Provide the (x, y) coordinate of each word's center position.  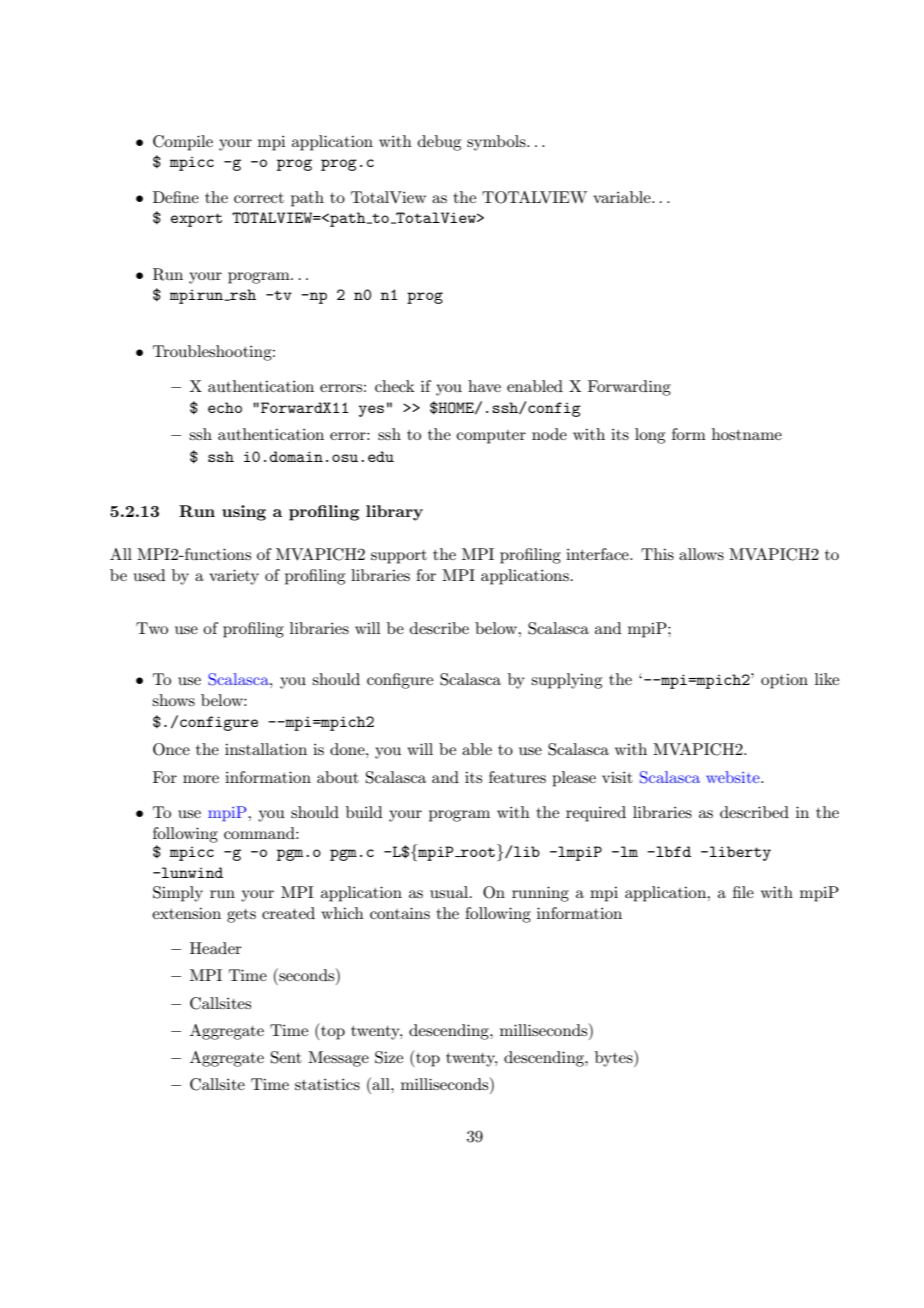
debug (439, 143)
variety (234, 577)
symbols (497, 143)
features (517, 777)
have (484, 386)
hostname (747, 434)
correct (259, 198)
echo (225, 407)
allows (701, 554)
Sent (286, 1057)
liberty (740, 853)
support (399, 557)
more (201, 779)
